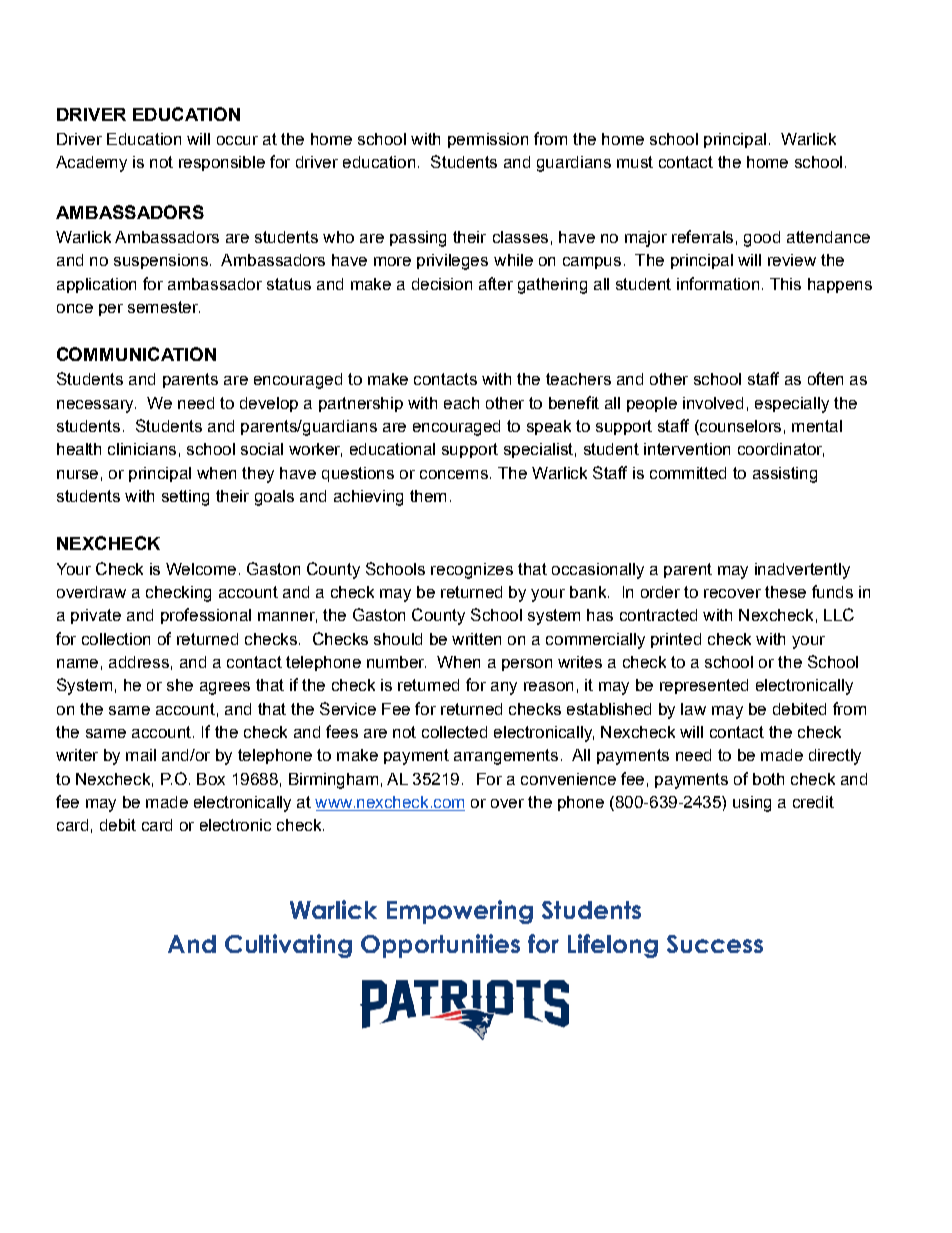 Image resolution: width=952 pixels, height=1233 pixels. I want to click on represented, so click(704, 686).
